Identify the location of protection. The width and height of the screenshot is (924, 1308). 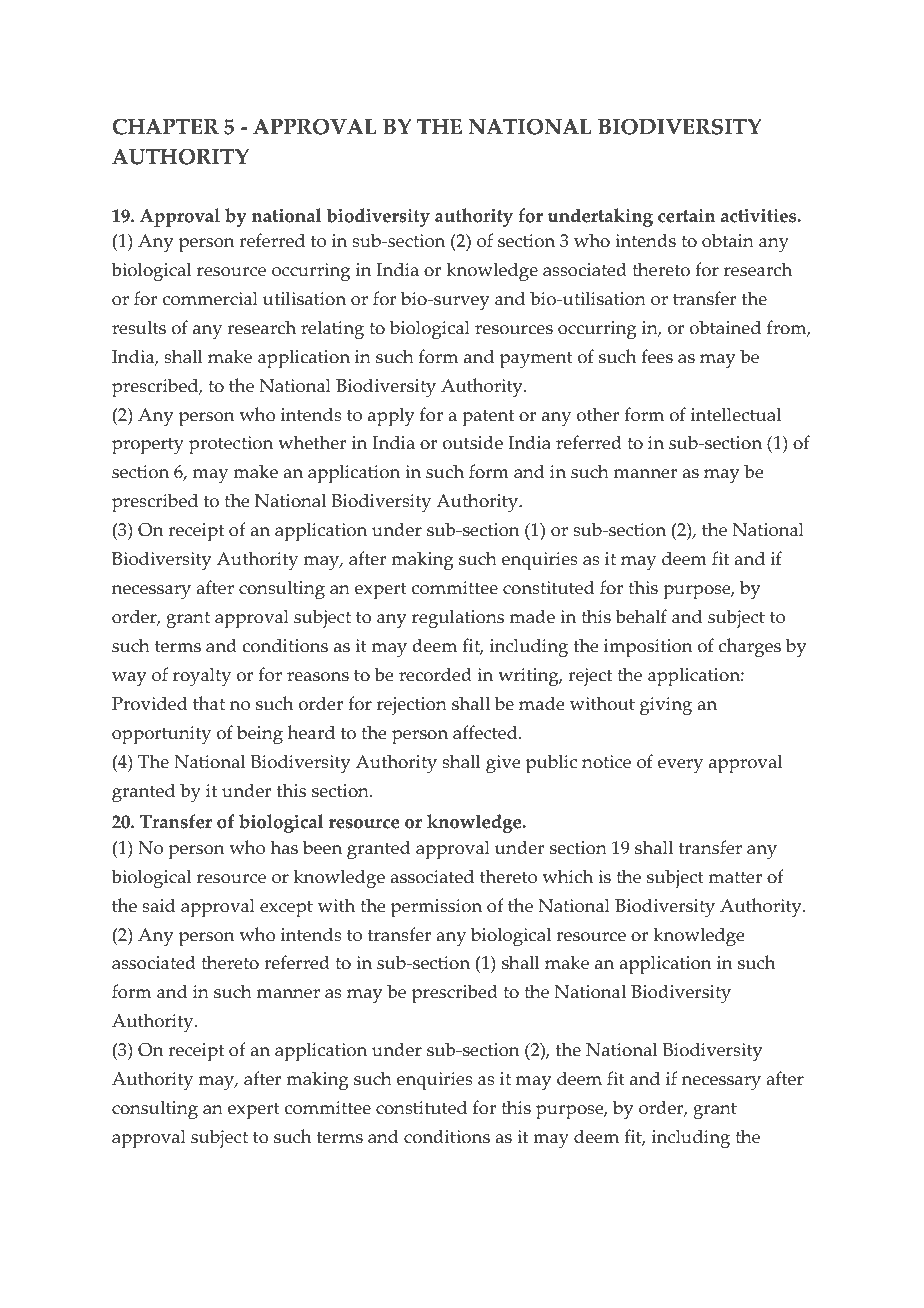
(231, 445).
